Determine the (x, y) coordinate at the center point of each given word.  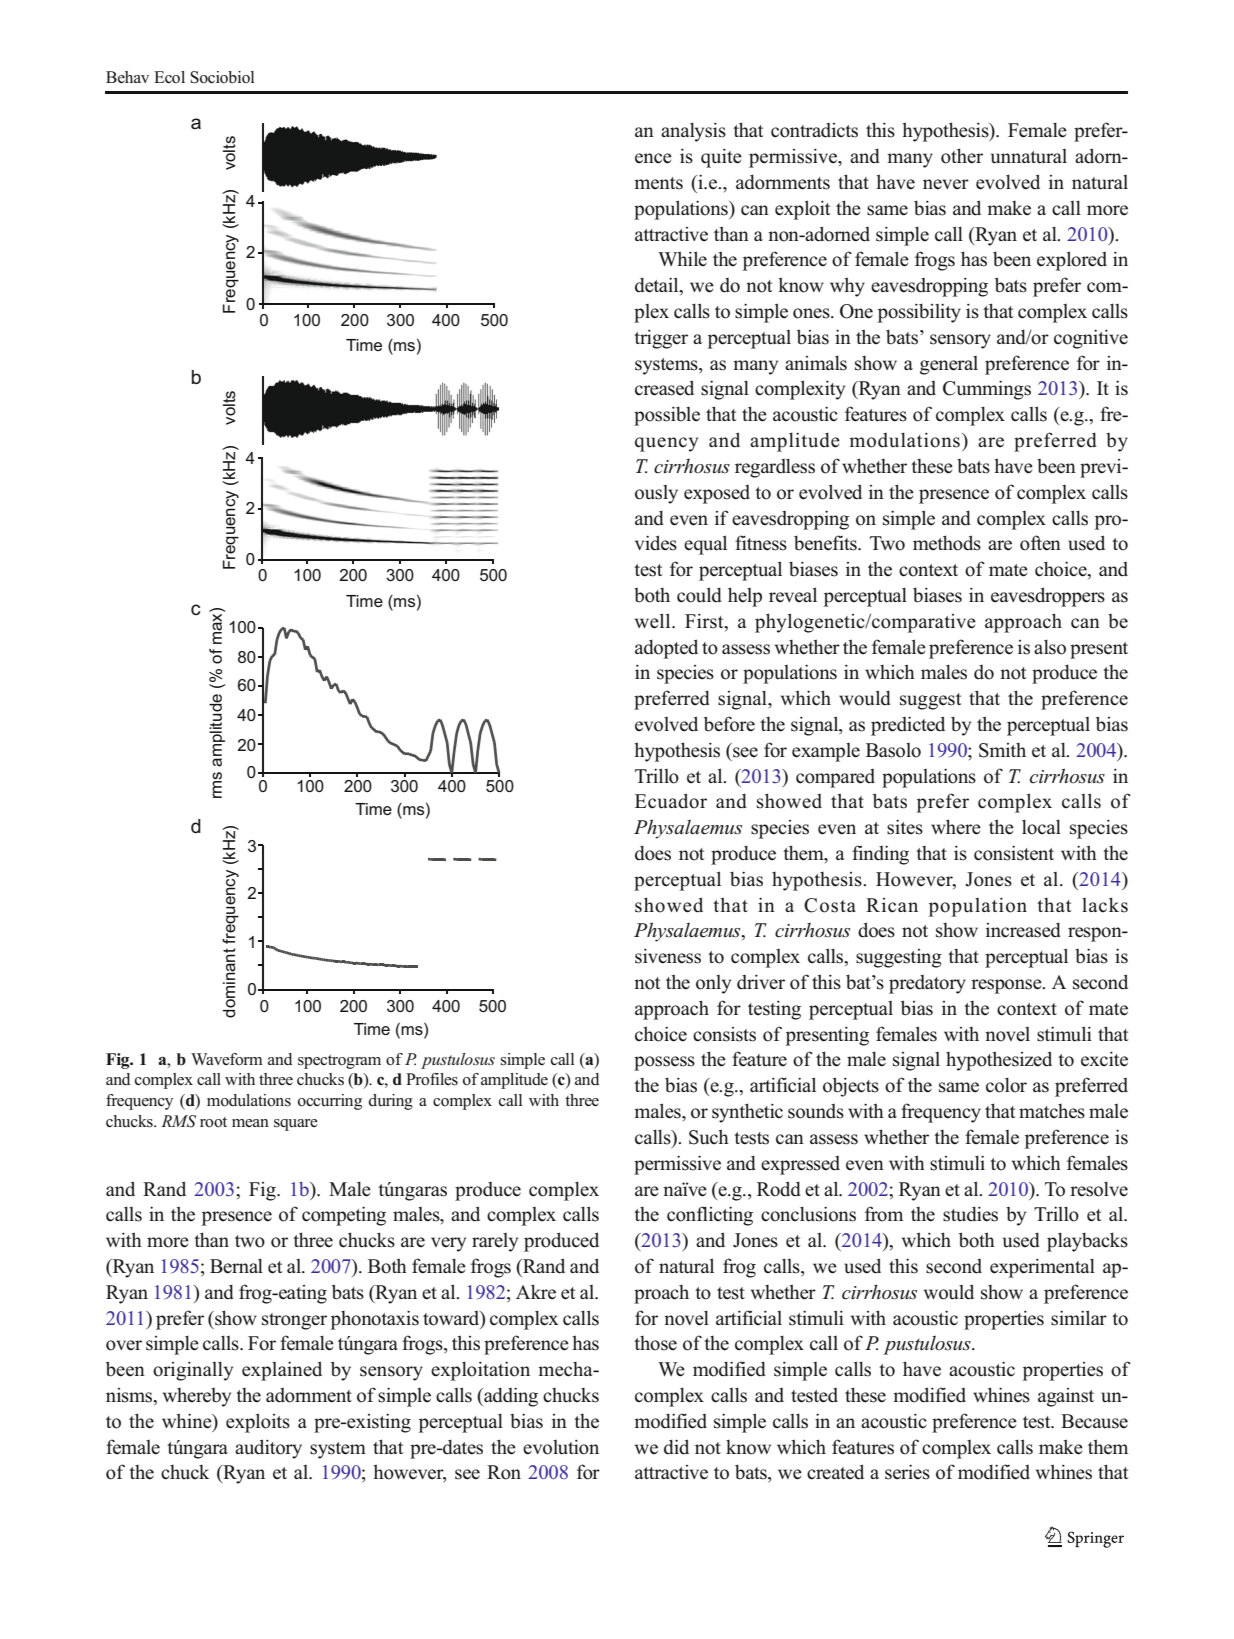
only (713, 984)
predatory (927, 984)
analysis (693, 132)
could (699, 595)
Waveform (227, 1059)
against (1066, 1397)
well (654, 621)
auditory (268, 1449)
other (962, 156)
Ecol (169, 77)
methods (947, 543)
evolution (561, 1447)
